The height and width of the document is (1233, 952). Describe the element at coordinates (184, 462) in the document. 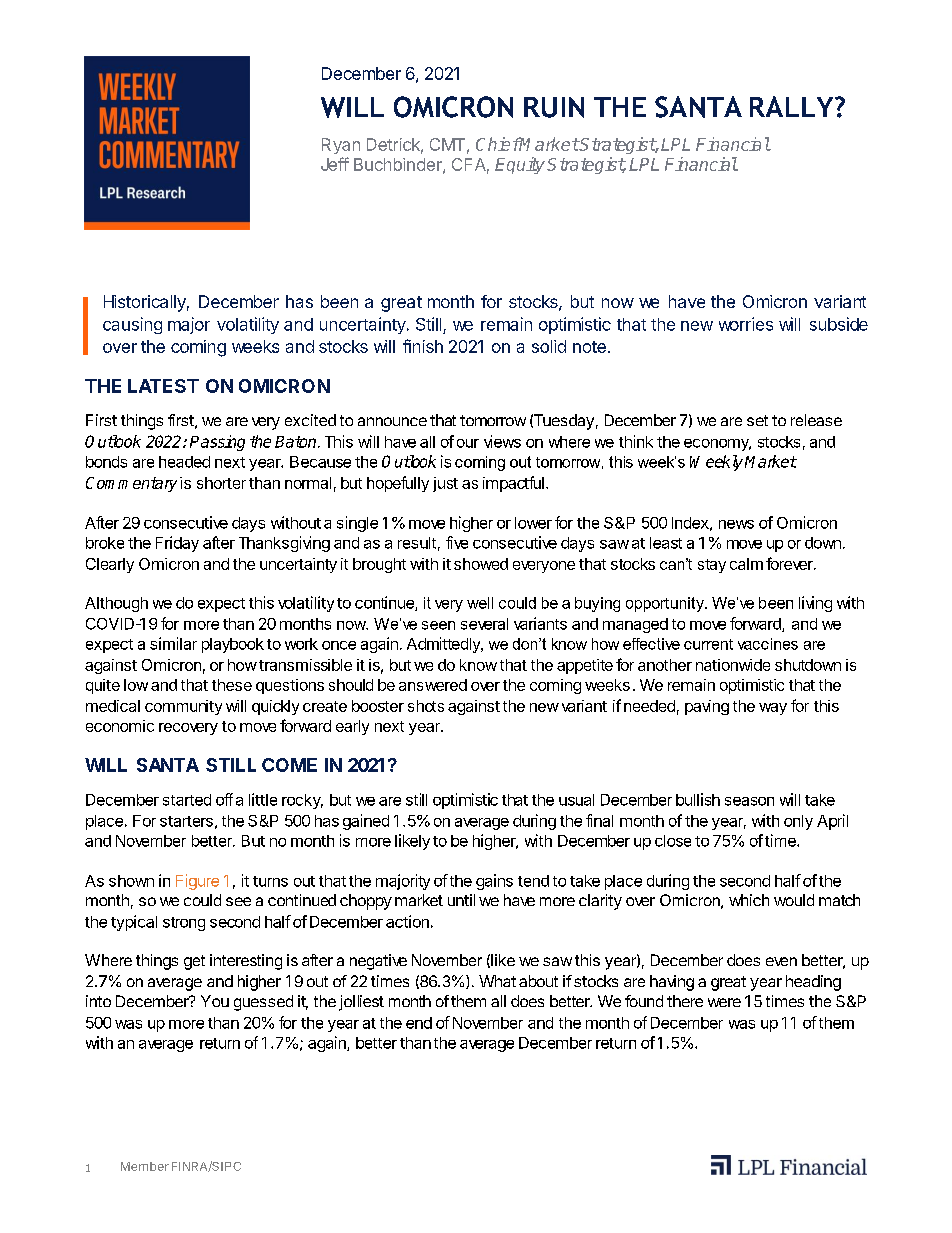

I see `headed` at that location.
